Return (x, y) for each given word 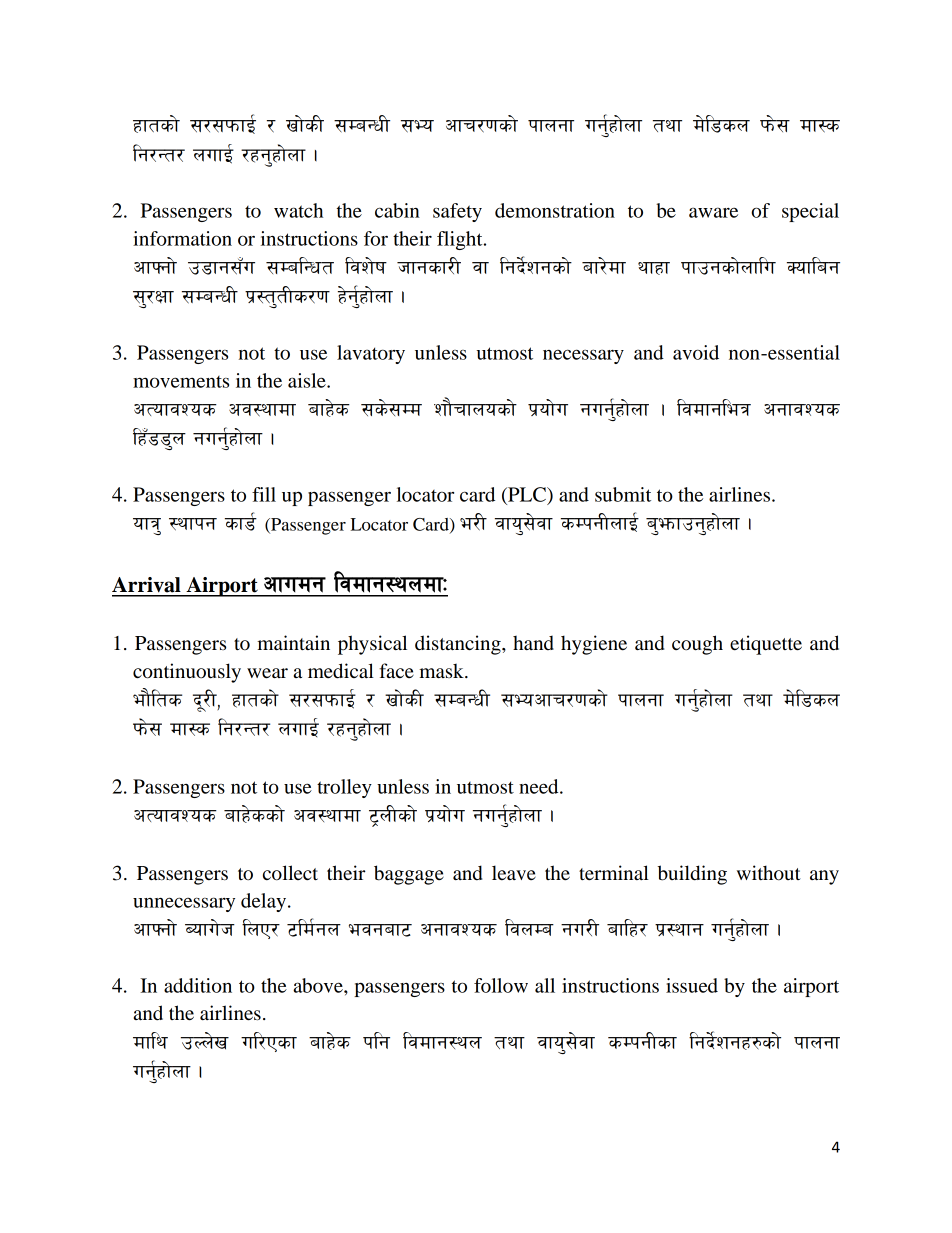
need (540, 786)
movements (181, 382)
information (182, 238)
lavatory (371, 354)
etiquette (766, 645)
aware (713, 212)
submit (623, 494)
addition (198, 985)
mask (442, 671)
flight (461, 240)
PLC (527, 494)
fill (264, 494)
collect (290, 873)
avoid (696, 352)
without (769, 873)
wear (267, 673)
